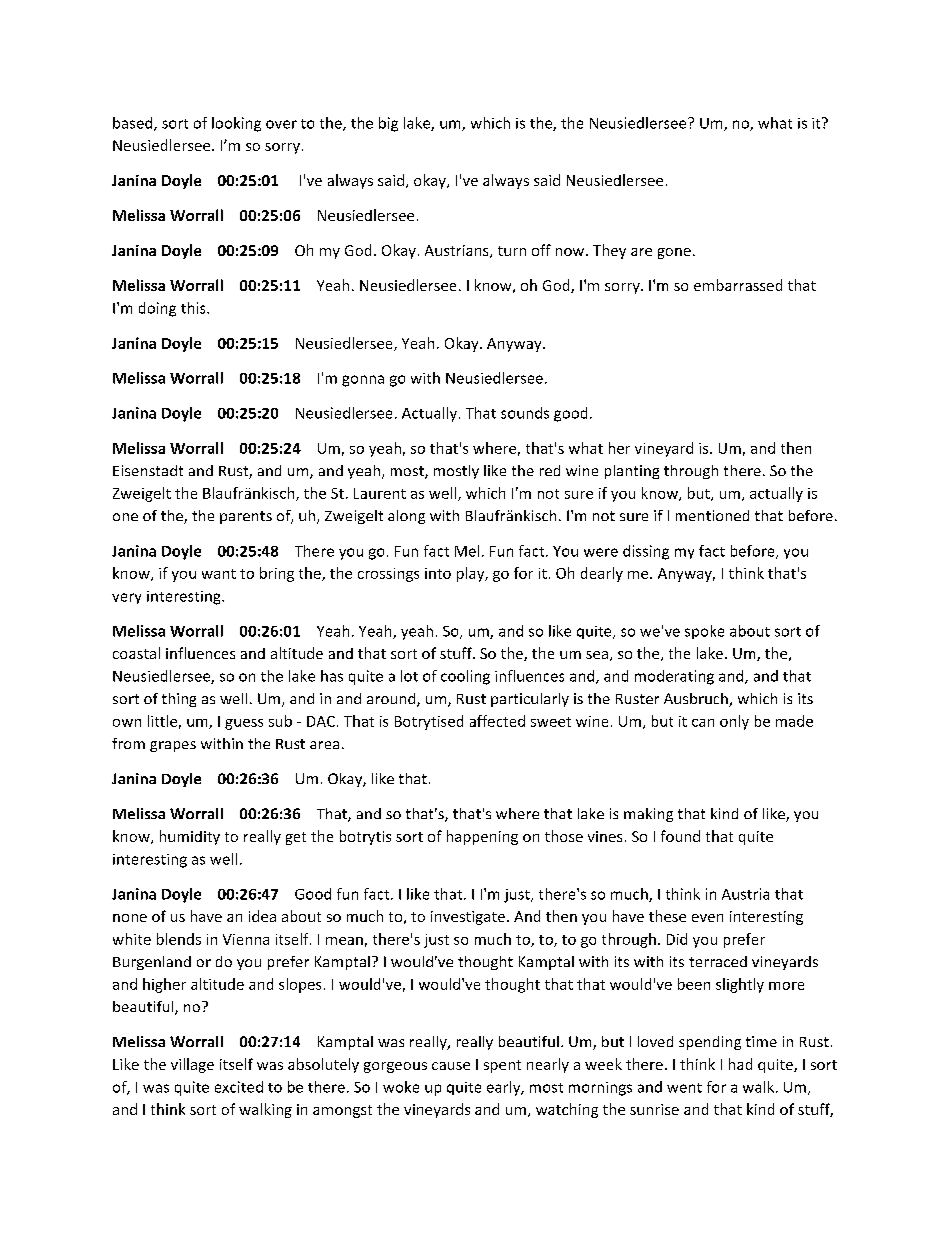  Describe the element at coordinates (680, 836) in the screenshot. I see `found` at that location.
